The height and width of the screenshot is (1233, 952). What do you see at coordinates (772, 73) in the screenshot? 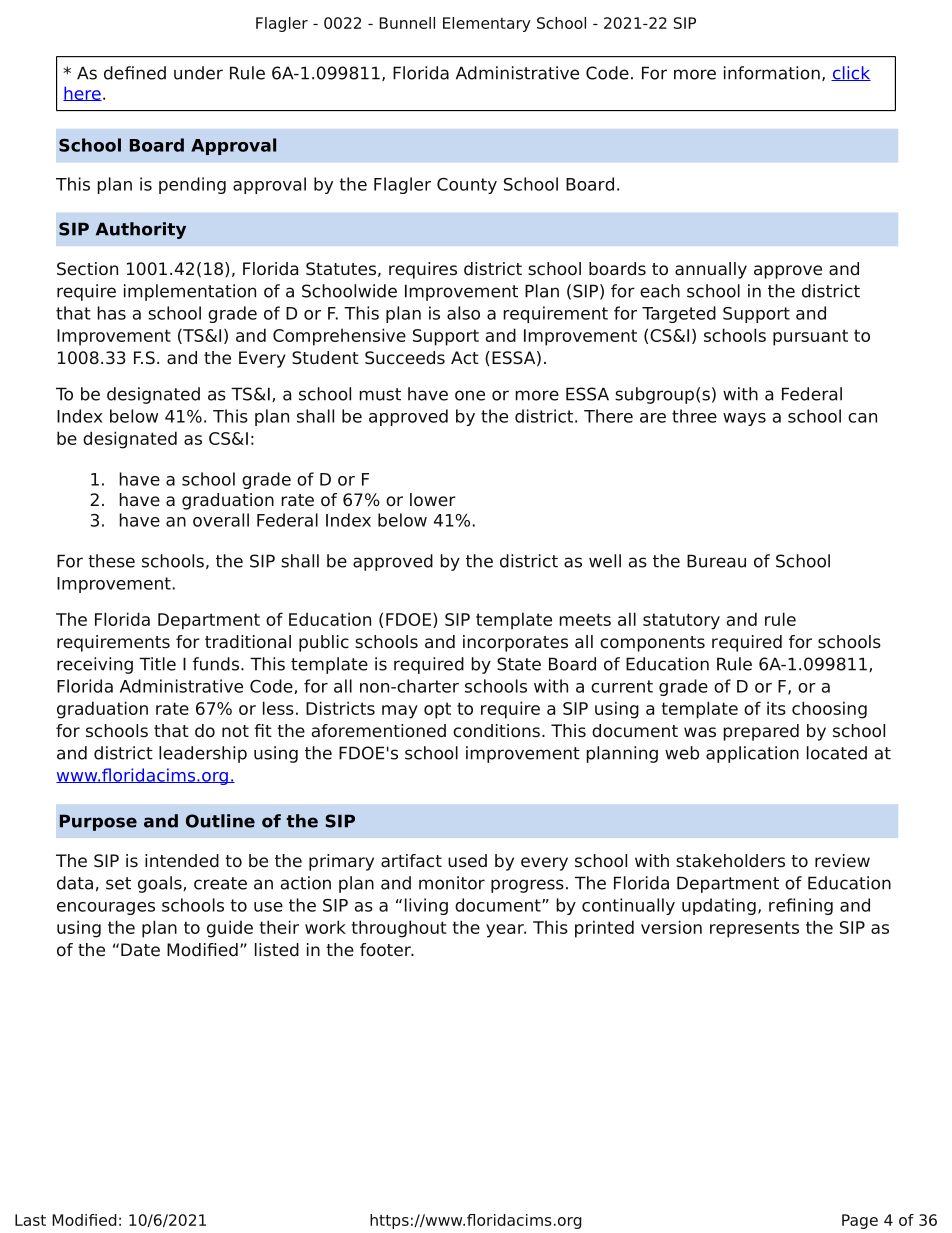
I see `information` at bounding box center [772, 73].
